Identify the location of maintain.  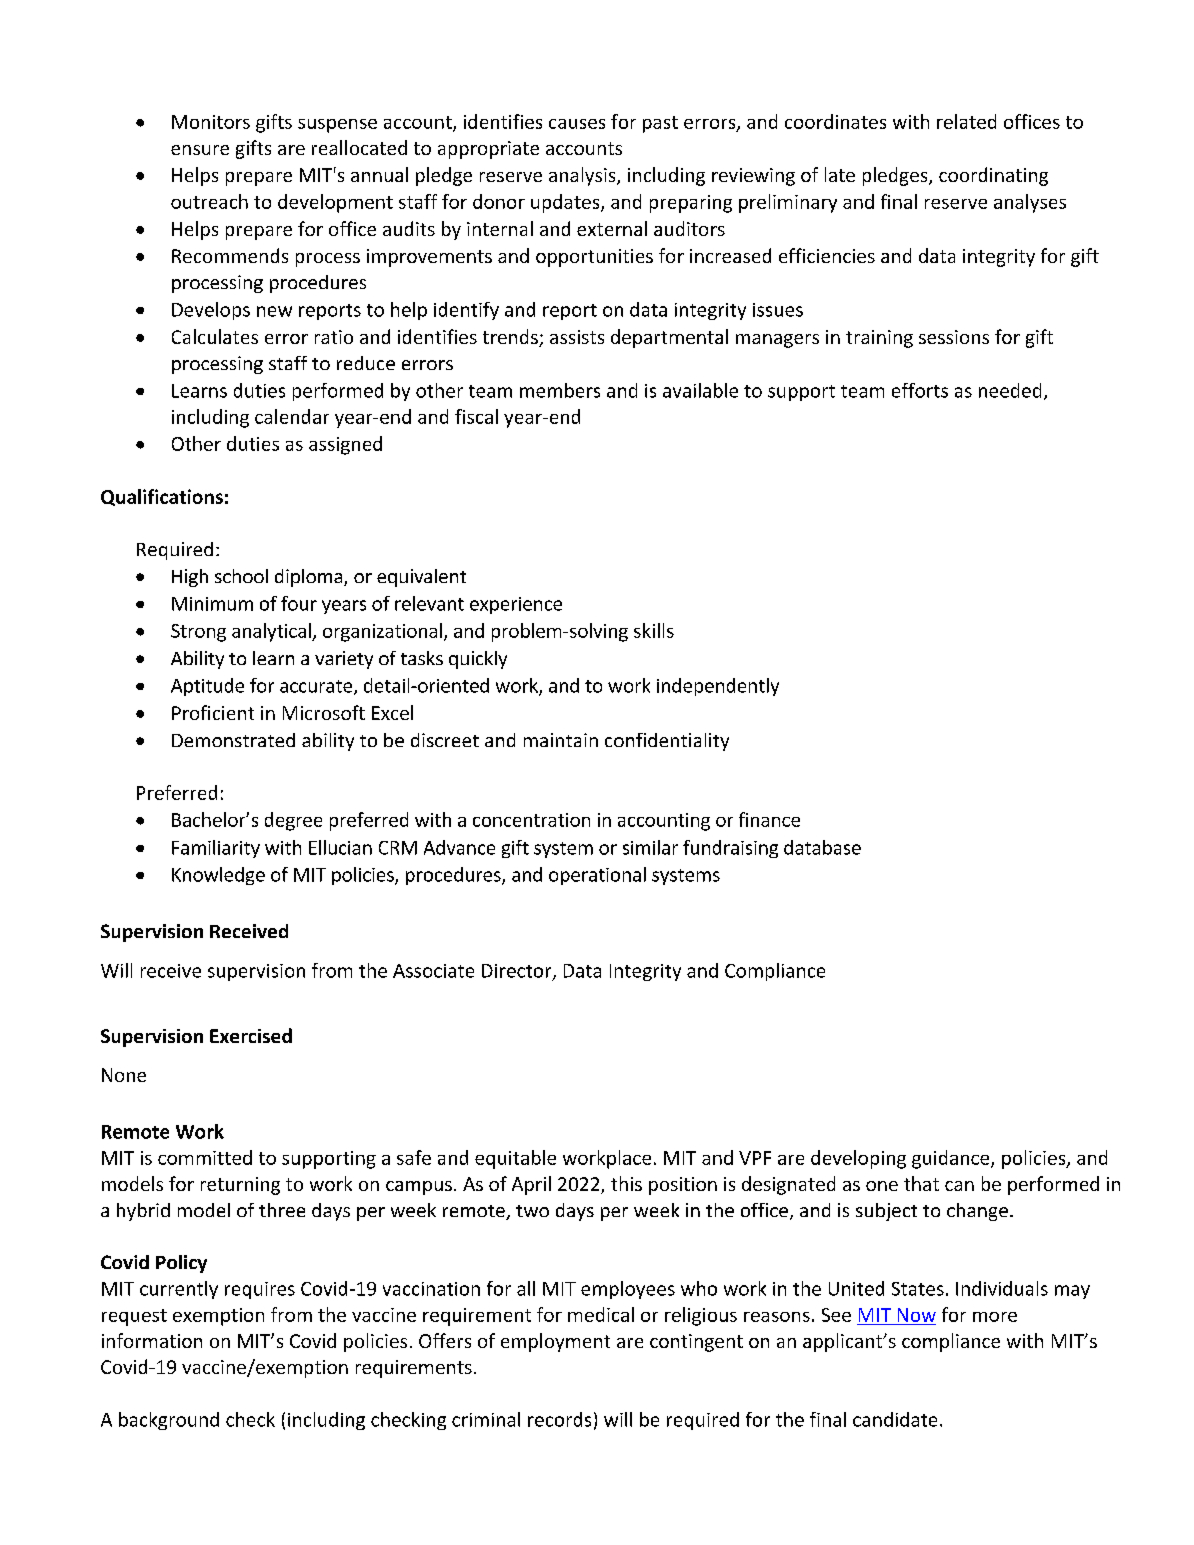
(561, 740).
